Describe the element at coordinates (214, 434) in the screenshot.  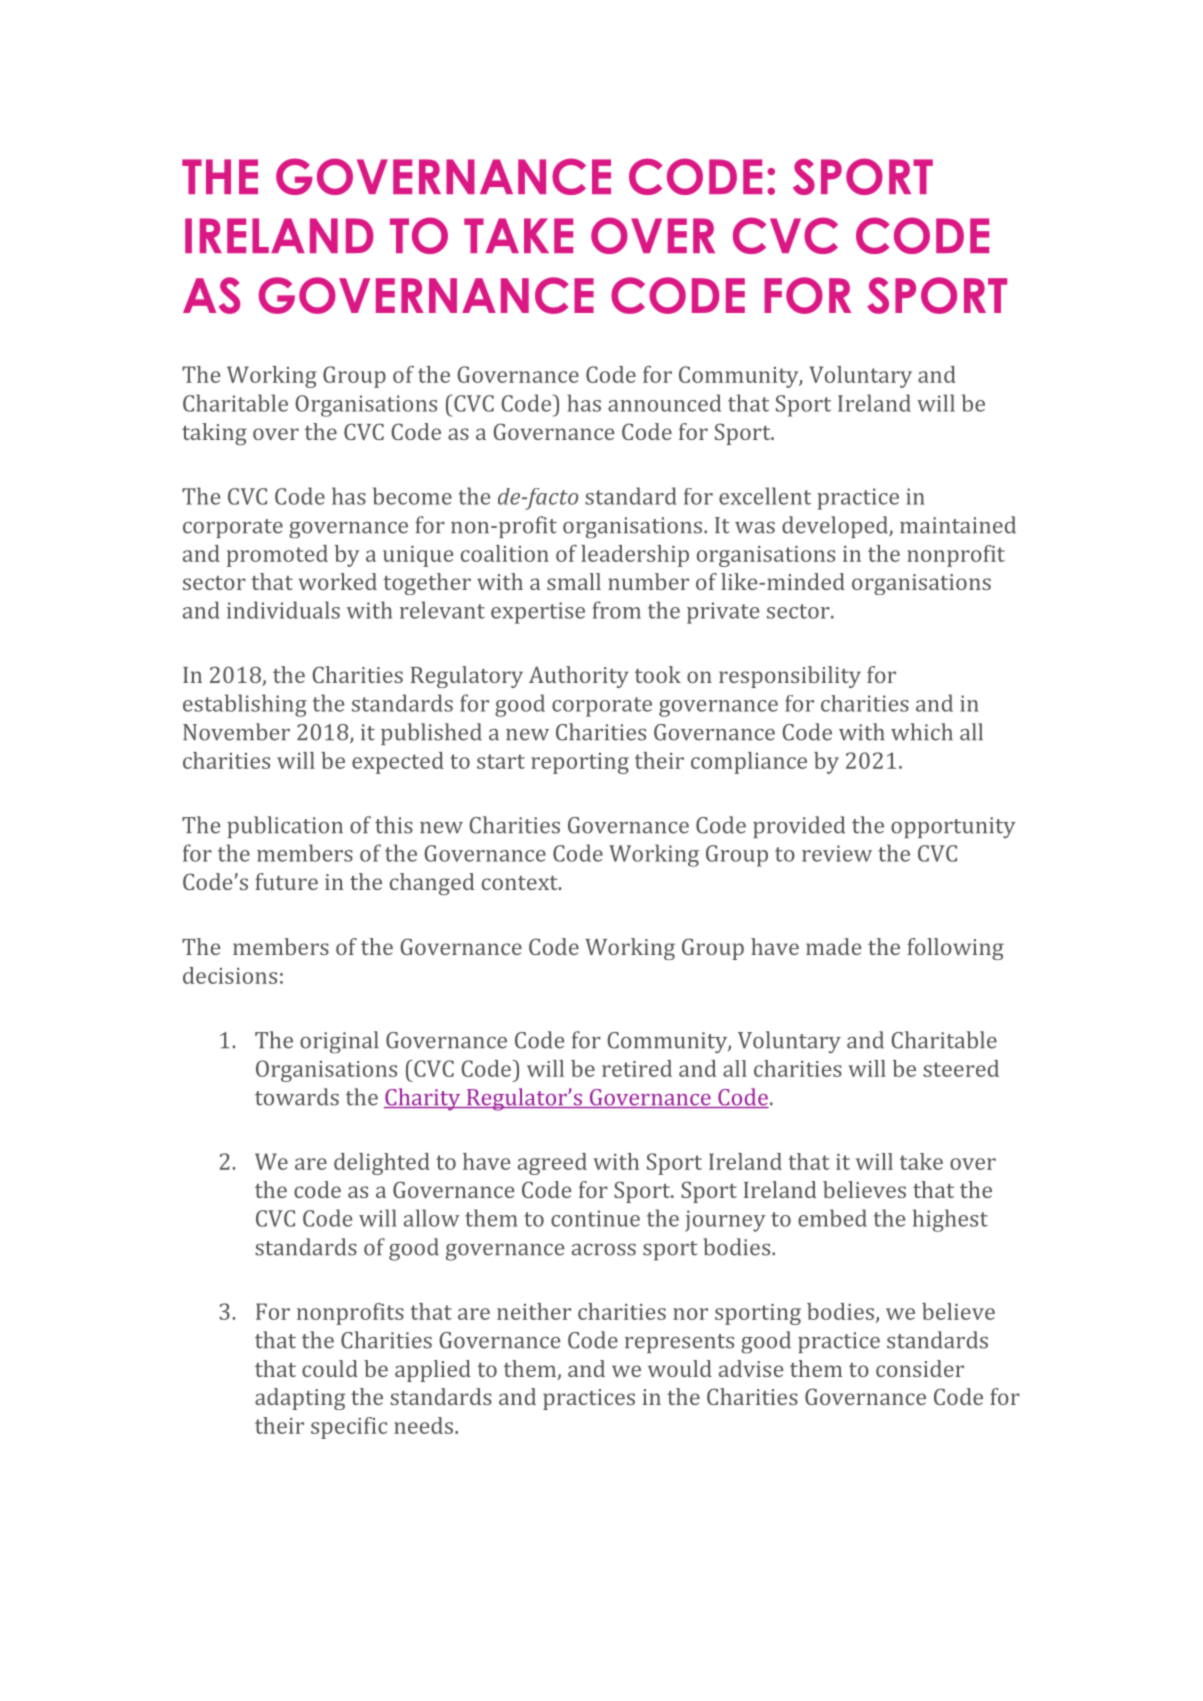
I see `taking` at that location.
